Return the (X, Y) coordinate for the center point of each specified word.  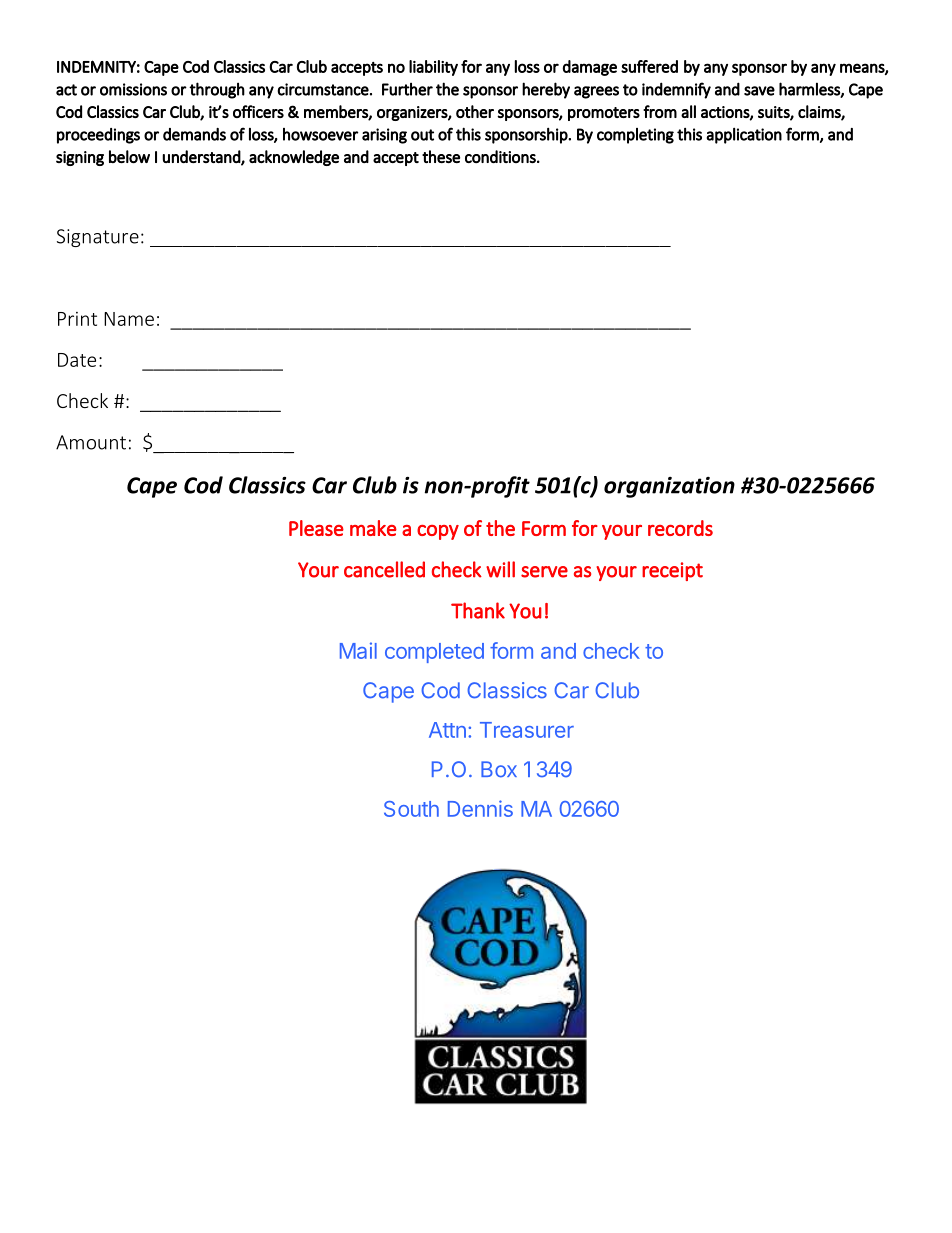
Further (407, 89)
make (373, 528)
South (411, 809)
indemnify (676, 90)
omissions (133, 89)
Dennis (480, 808)
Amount (91, 442)
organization (669, 487)
